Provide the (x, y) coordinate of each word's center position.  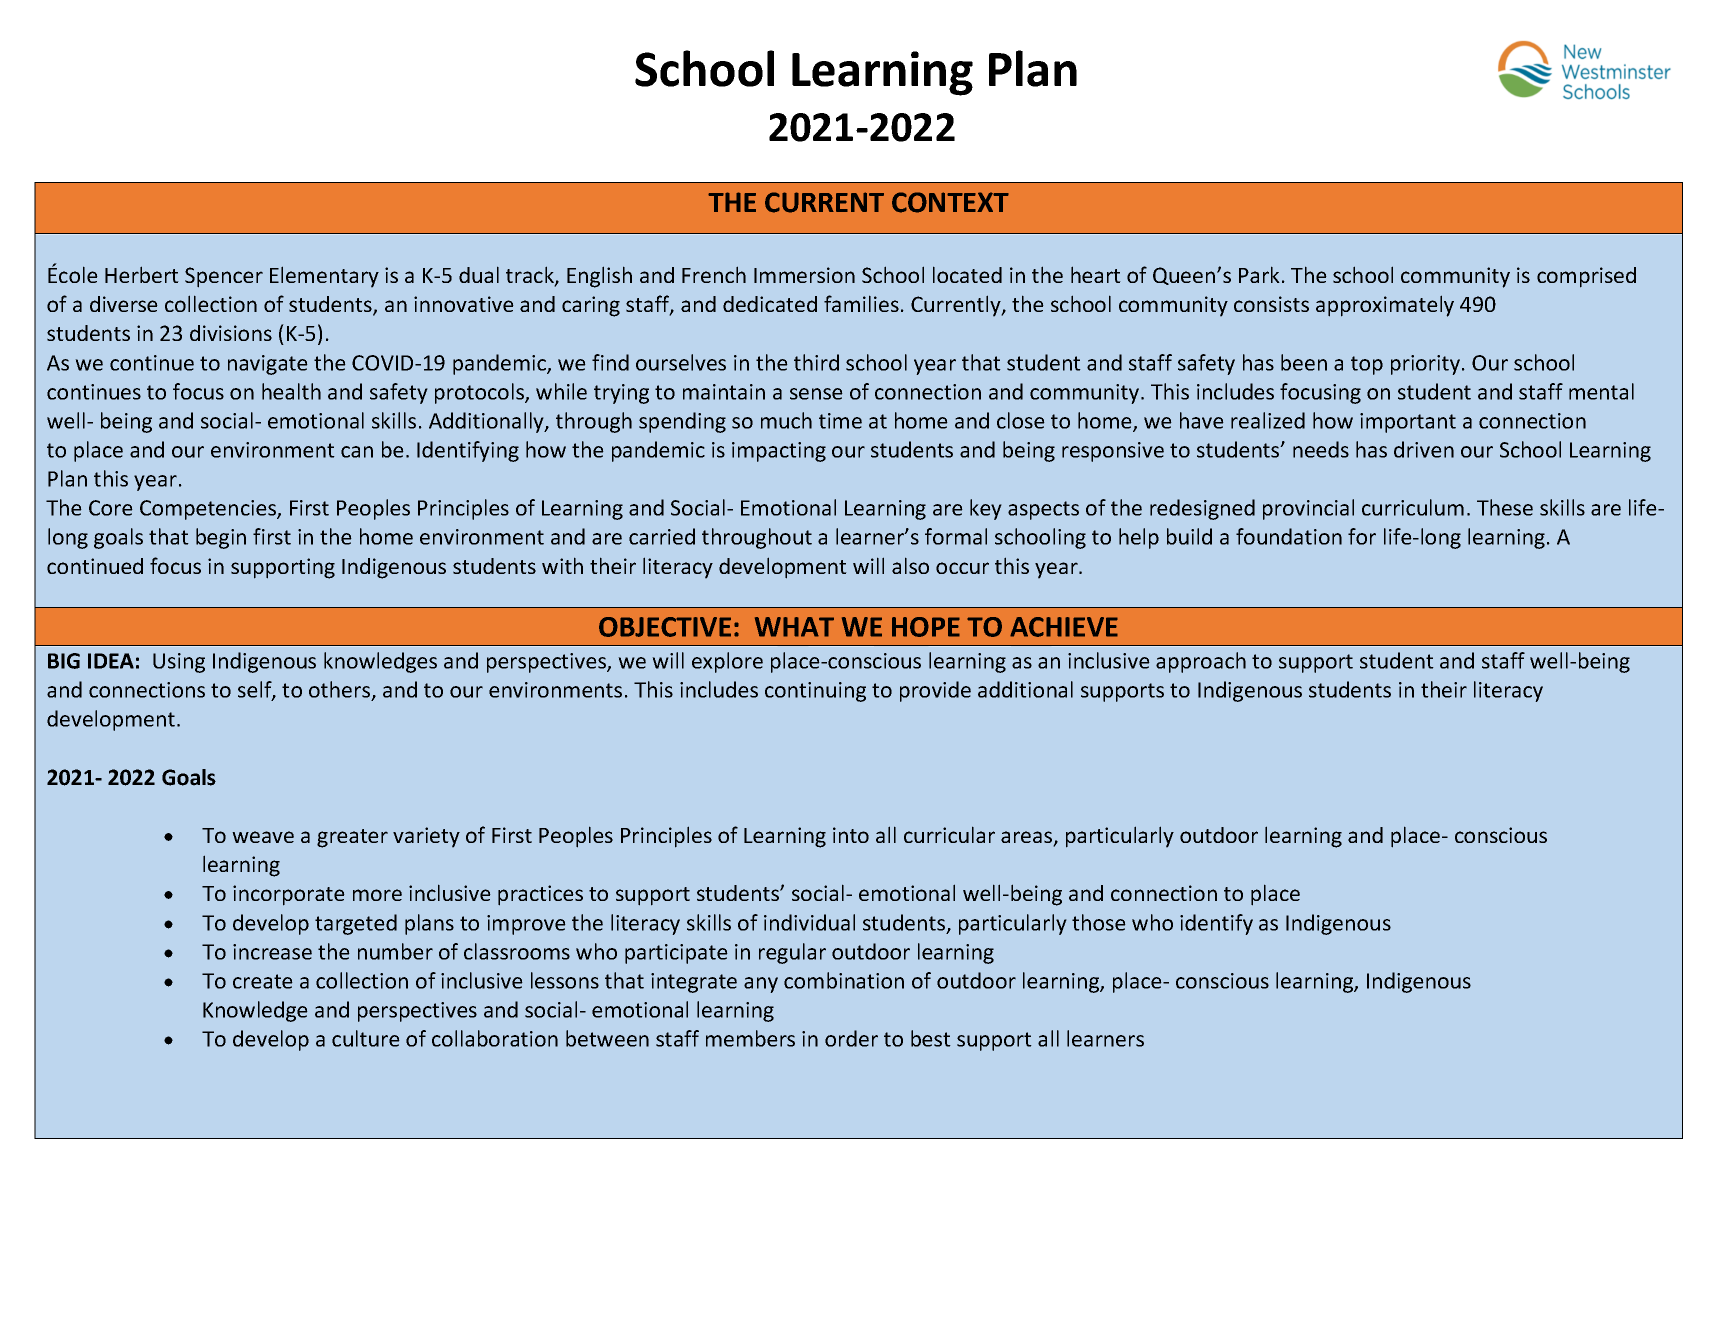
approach (1201, 662)
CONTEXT (950, 202)
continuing (815, 692)
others (341, 690)
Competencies (209, 510)
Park (1259, 274)
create (263, 981)
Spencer (224, 277)
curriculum (1413, 507)
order (851, 1038)
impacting (779, 452)
